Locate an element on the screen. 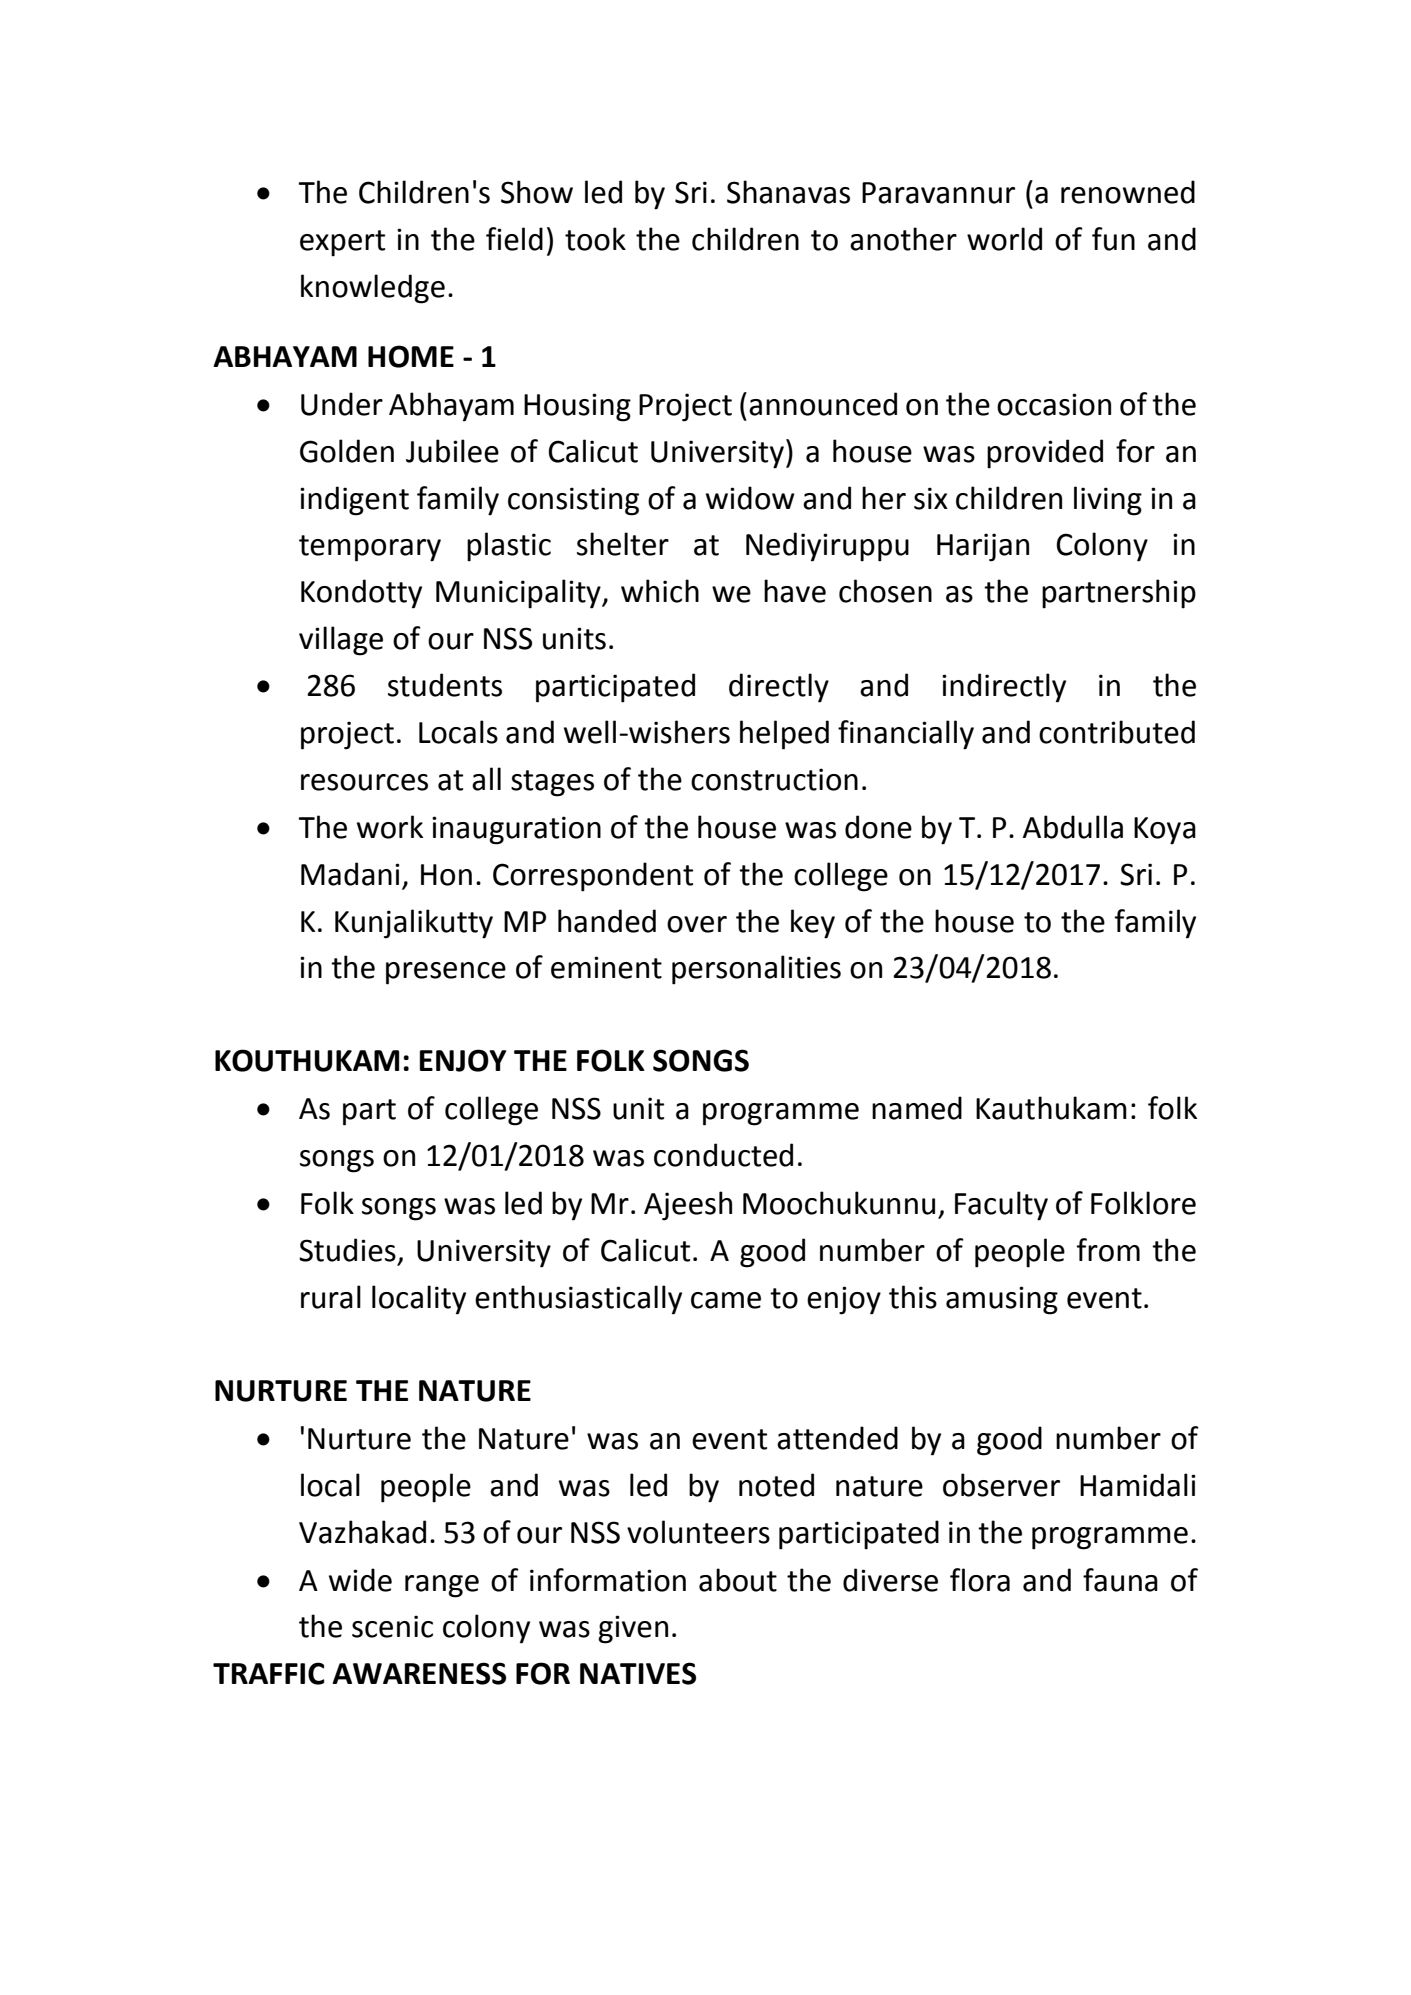 Image resolution: width=1411 pixels, height=1995 pixels. Koya is located at coordinates (1165, 831).
